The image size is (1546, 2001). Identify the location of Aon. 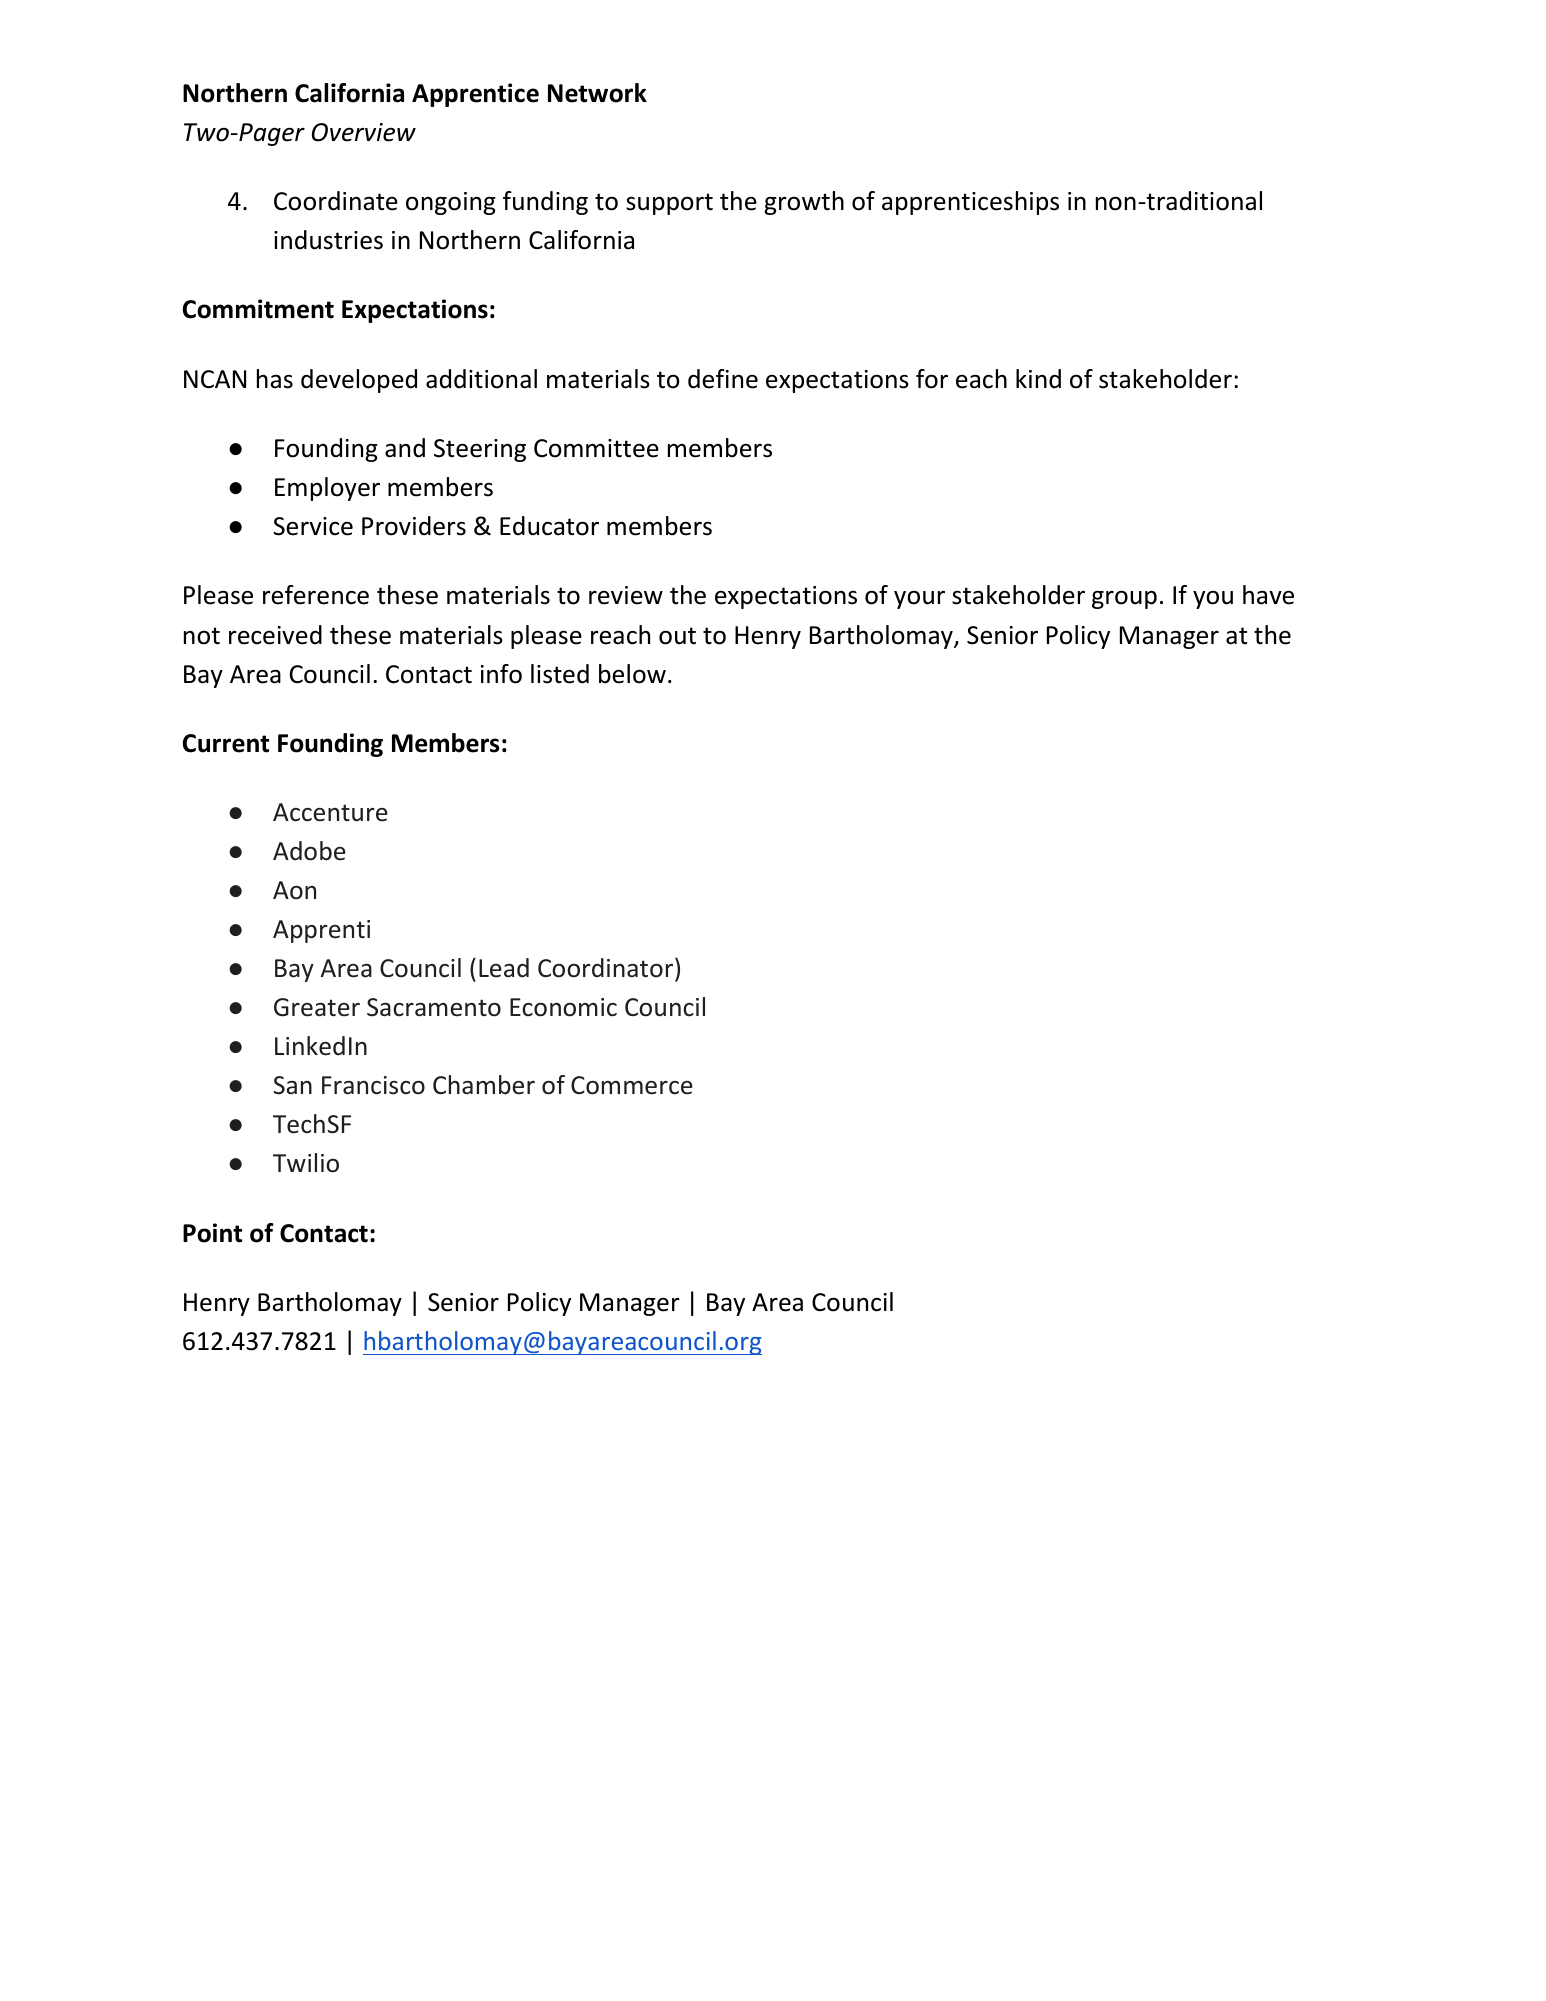
(294, 890).
